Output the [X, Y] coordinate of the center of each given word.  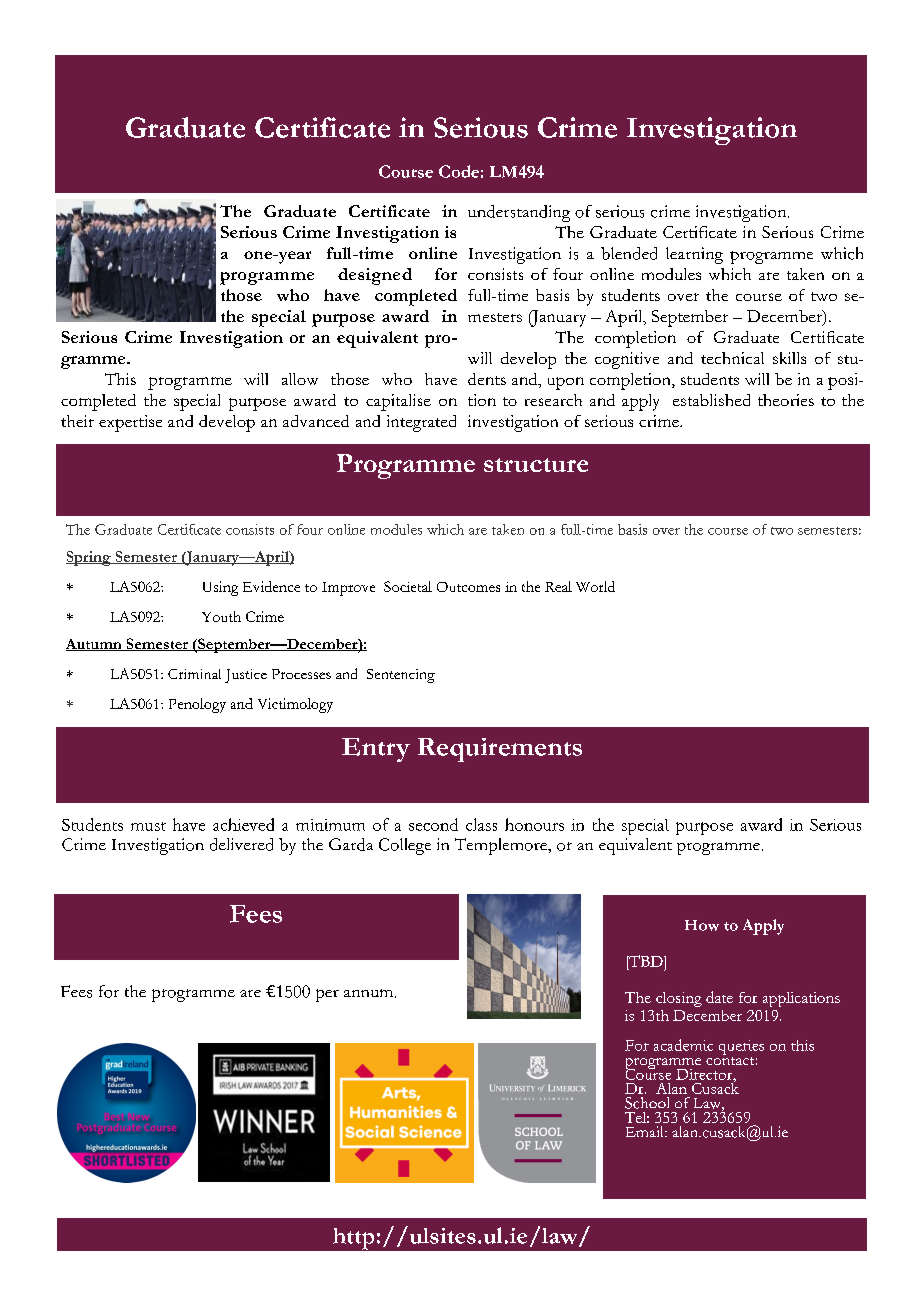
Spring [89, 558]
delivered [241, 844]
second [433, 824]
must [148, 826]
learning [694, 255]
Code [459, 171]
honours [534, 824]
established [711, 400]
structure [536, 465]
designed [375, 276]
